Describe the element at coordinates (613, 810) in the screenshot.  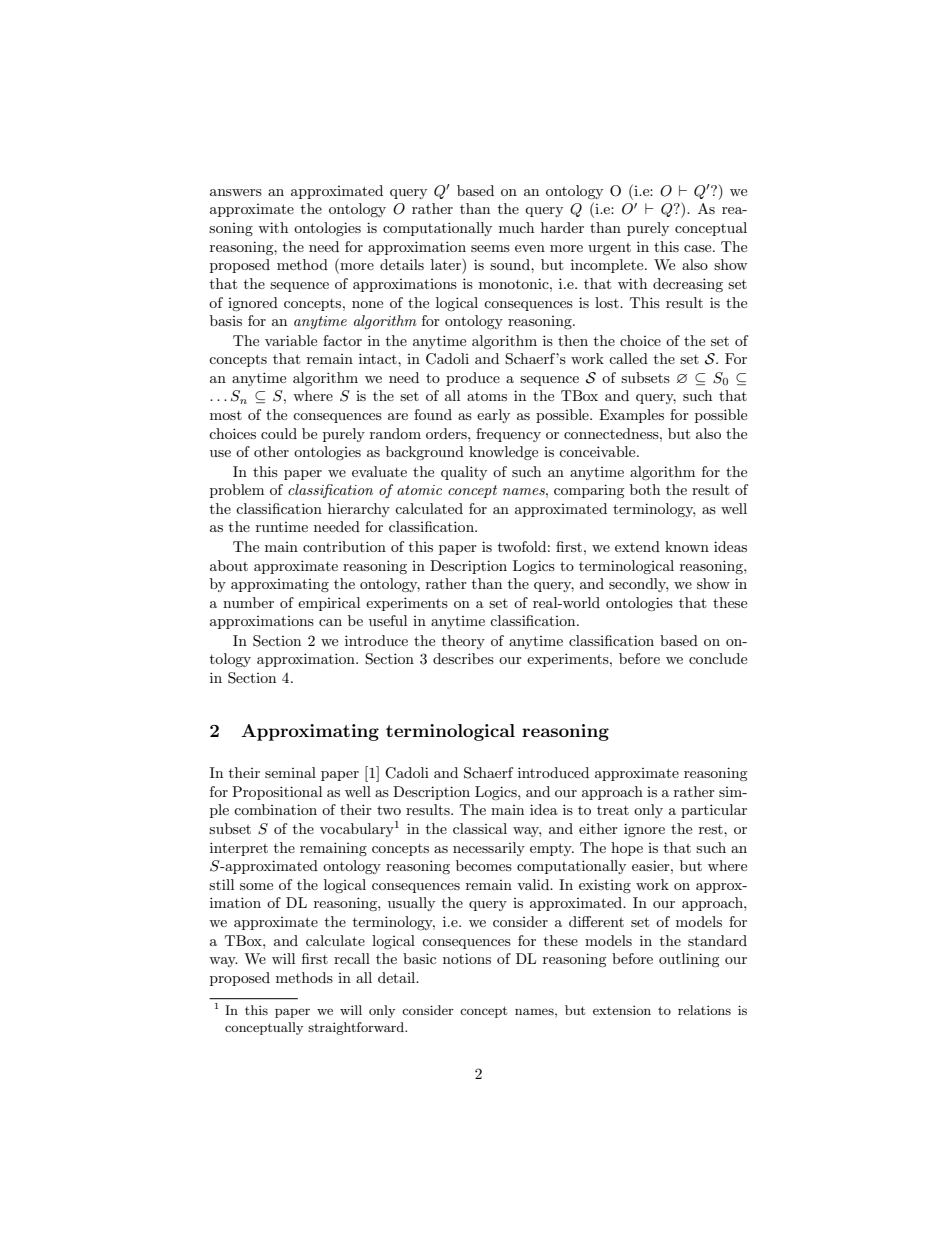
I see `treat` at that location.
